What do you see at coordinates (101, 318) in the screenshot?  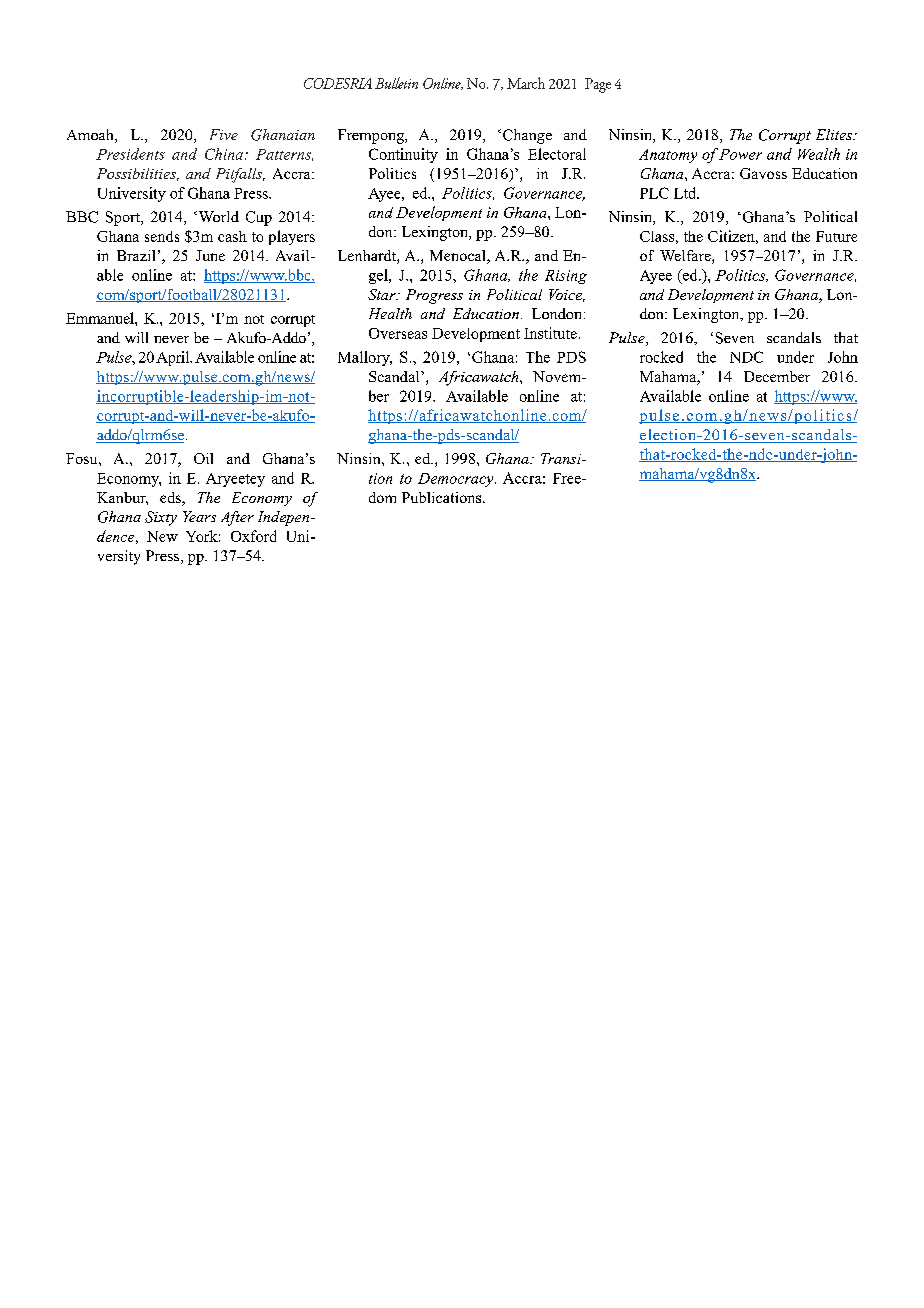 I see `Emmanuel` at bounding box center [101, 318].
